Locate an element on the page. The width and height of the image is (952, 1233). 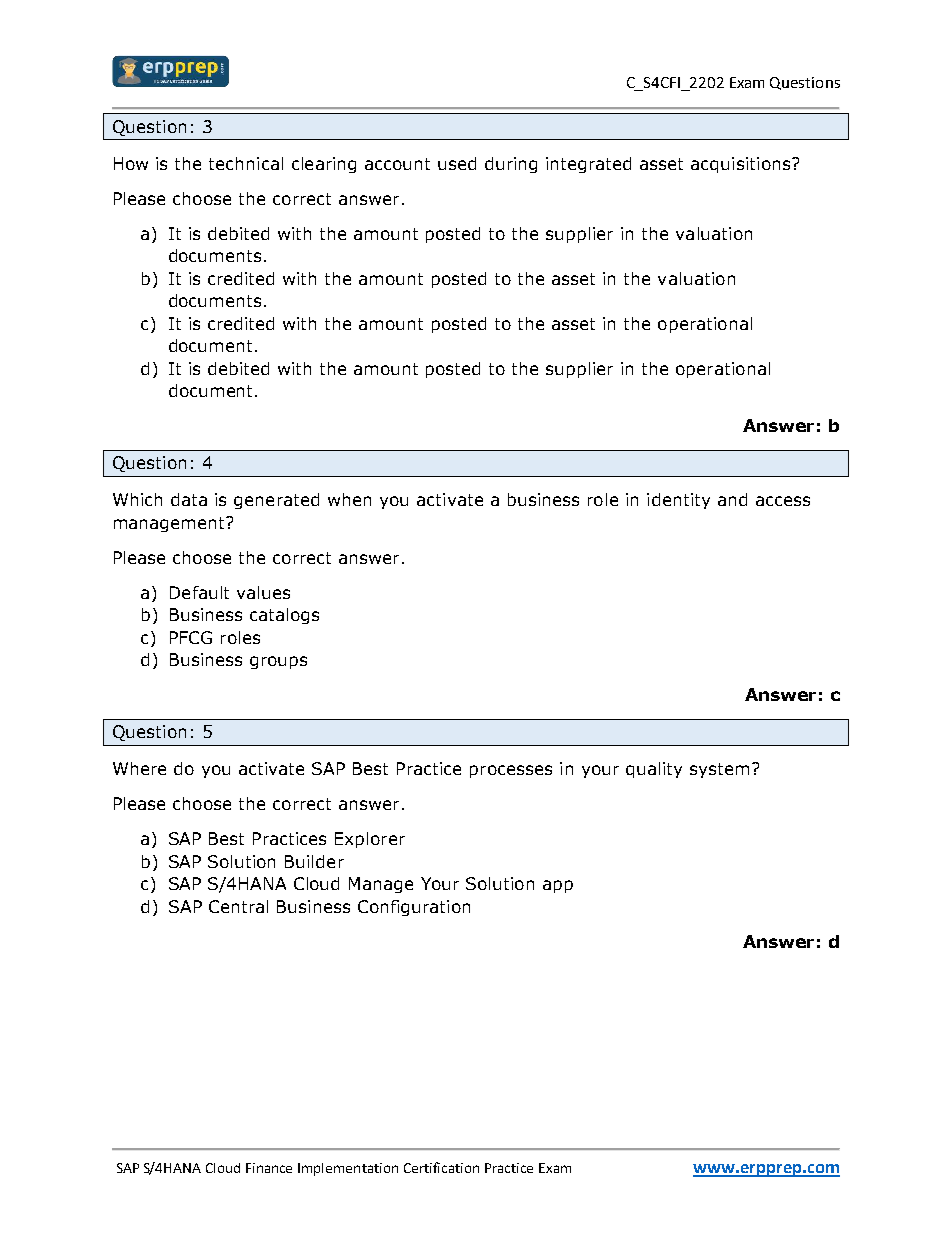
data is located at coordinates (189, 499).
